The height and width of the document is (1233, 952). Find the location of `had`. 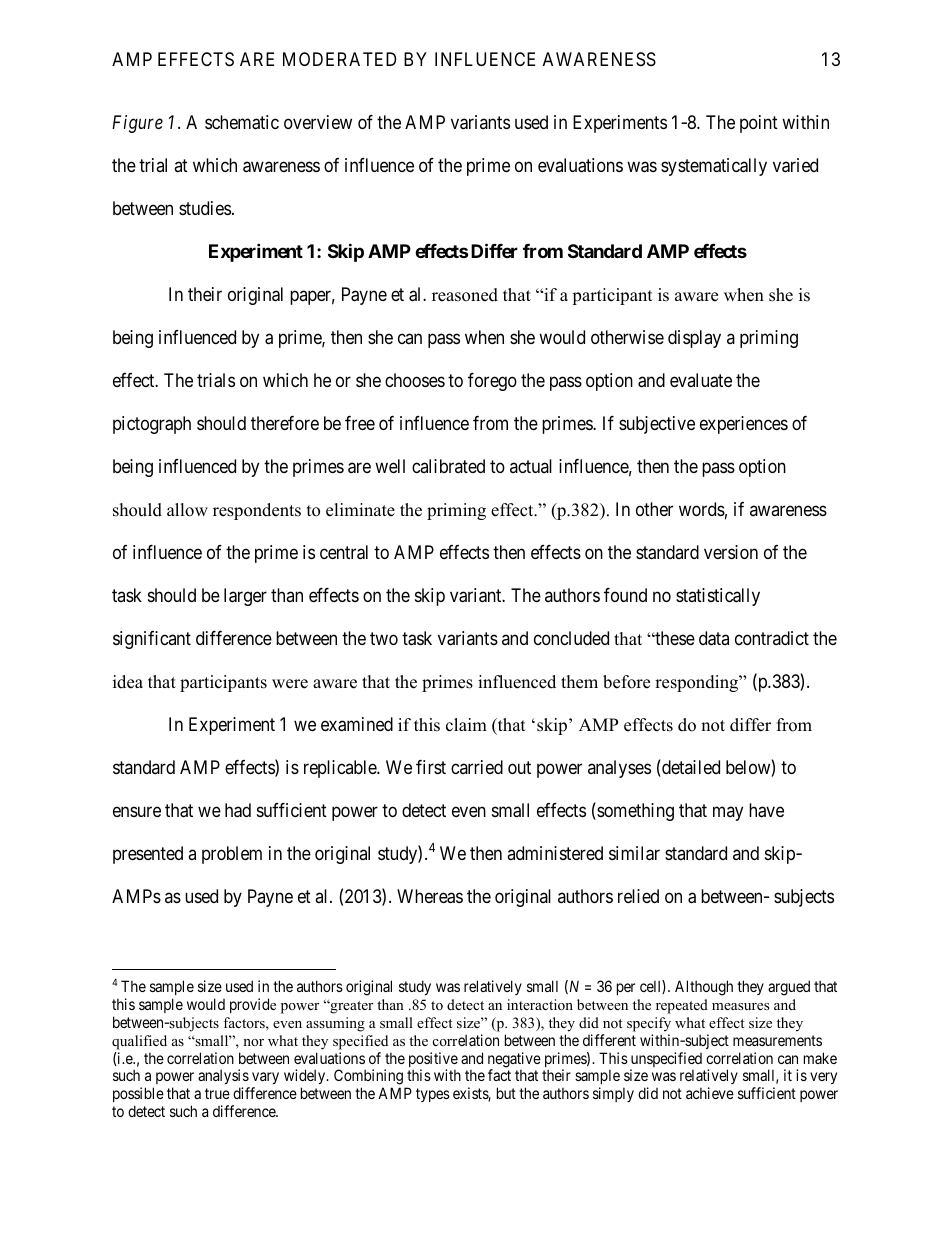

had is located at coordinates (238, 810).
